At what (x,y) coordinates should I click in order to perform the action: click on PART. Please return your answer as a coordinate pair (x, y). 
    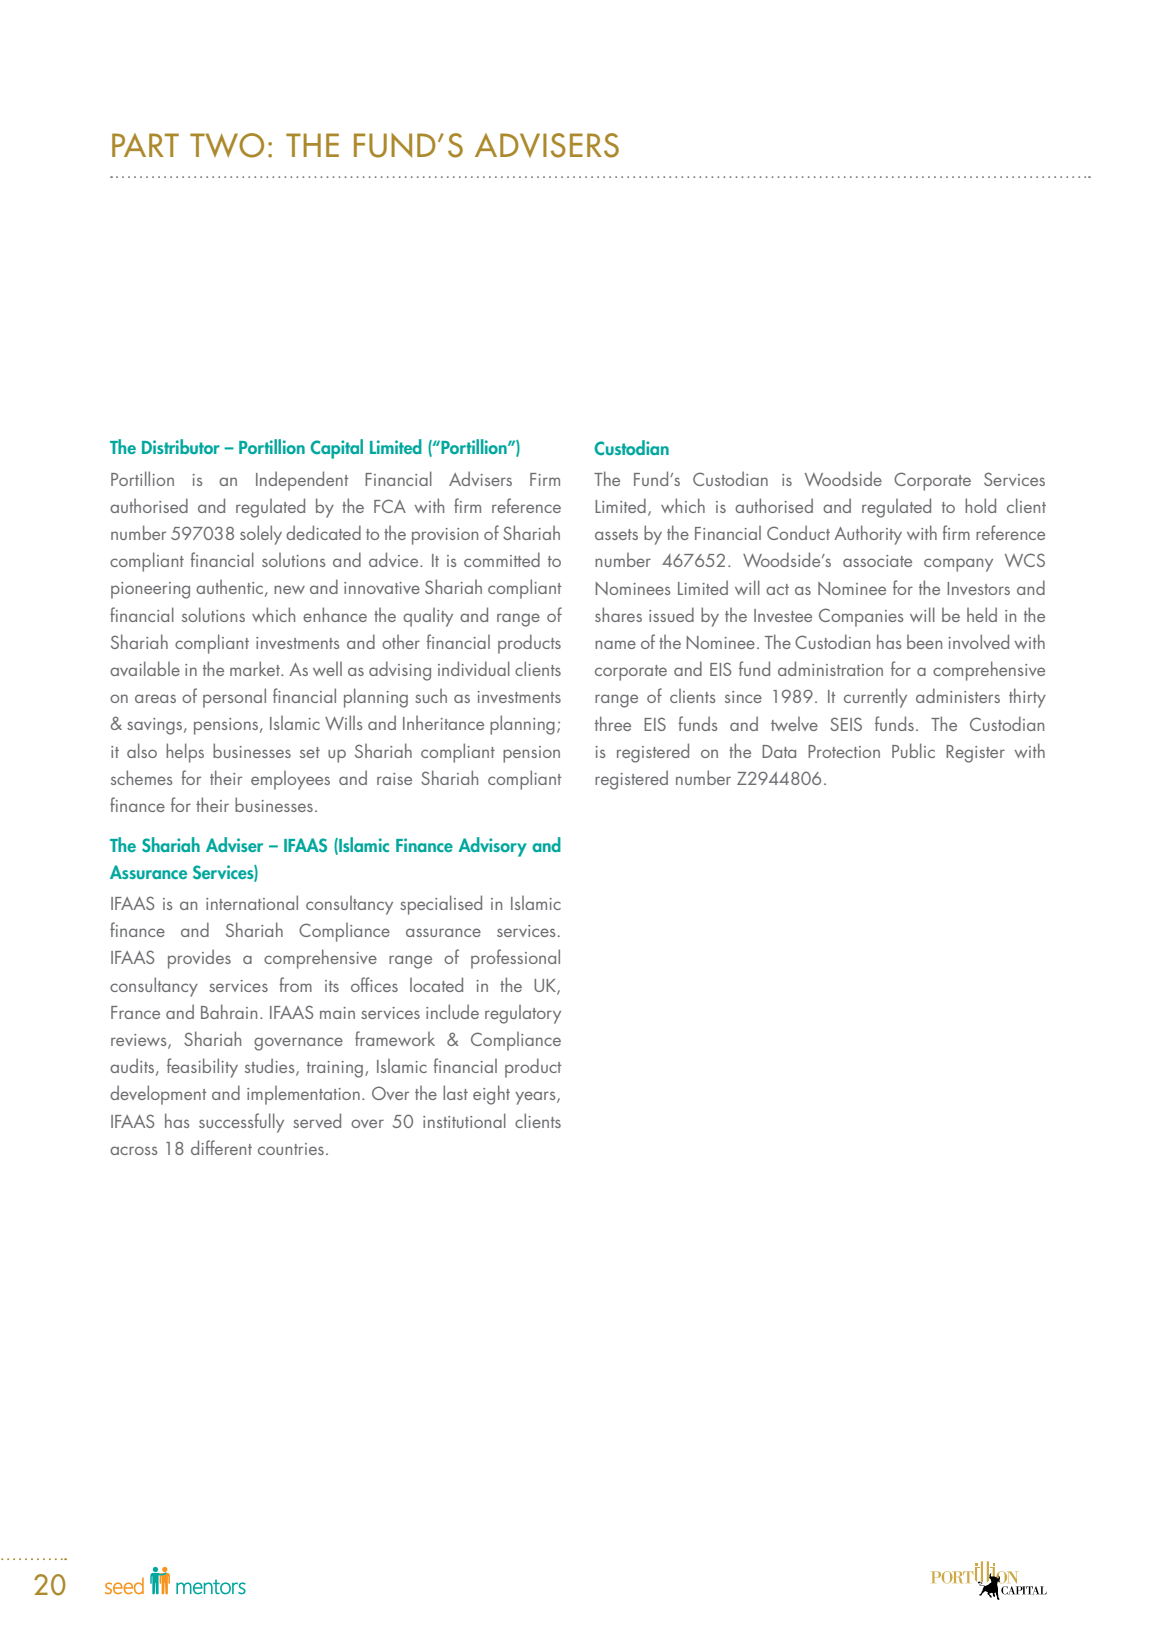
    Looking at the image, I should click on (145, 145).
